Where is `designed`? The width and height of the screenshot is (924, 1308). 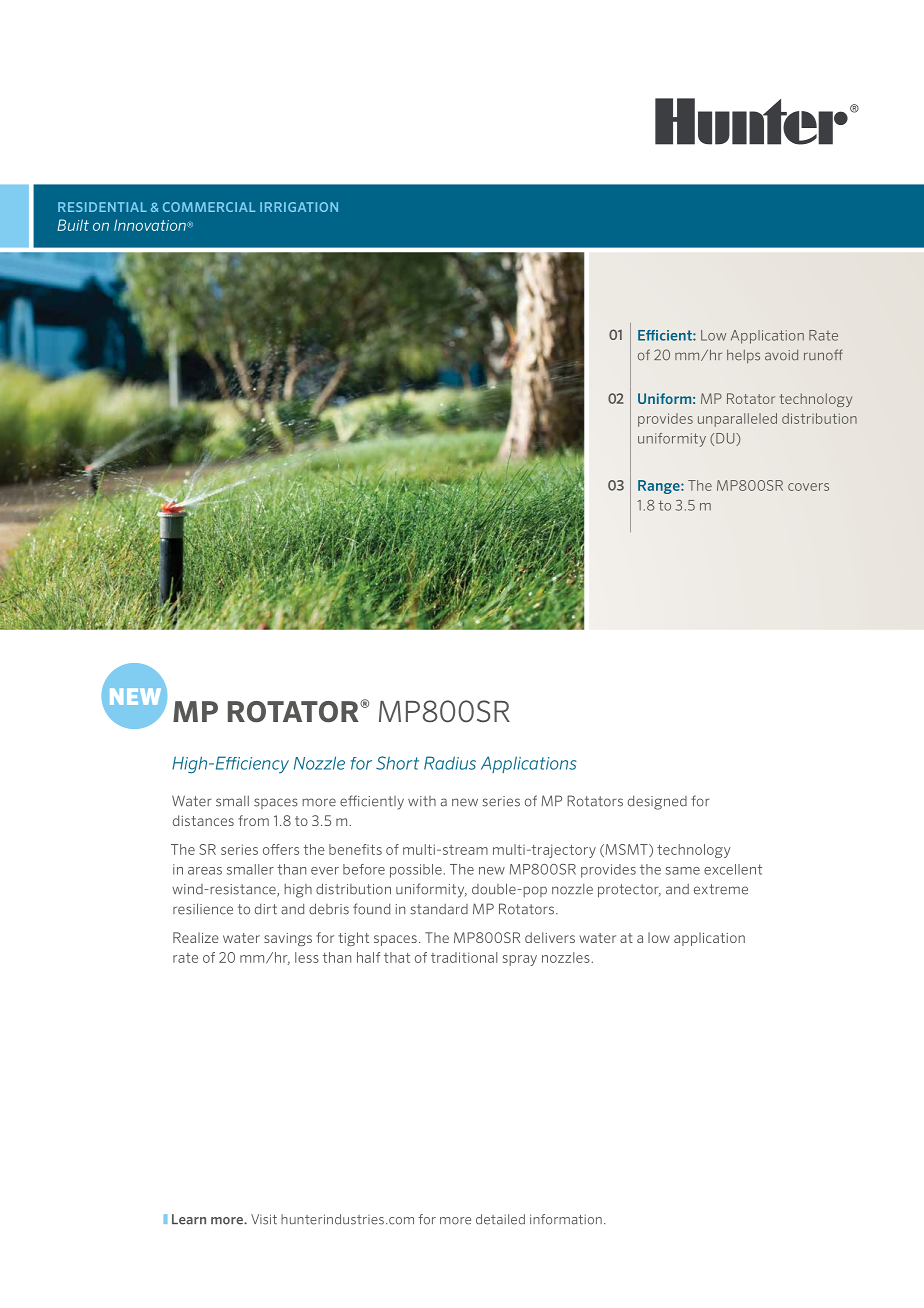
designed is located at coordinates (657, 802).
